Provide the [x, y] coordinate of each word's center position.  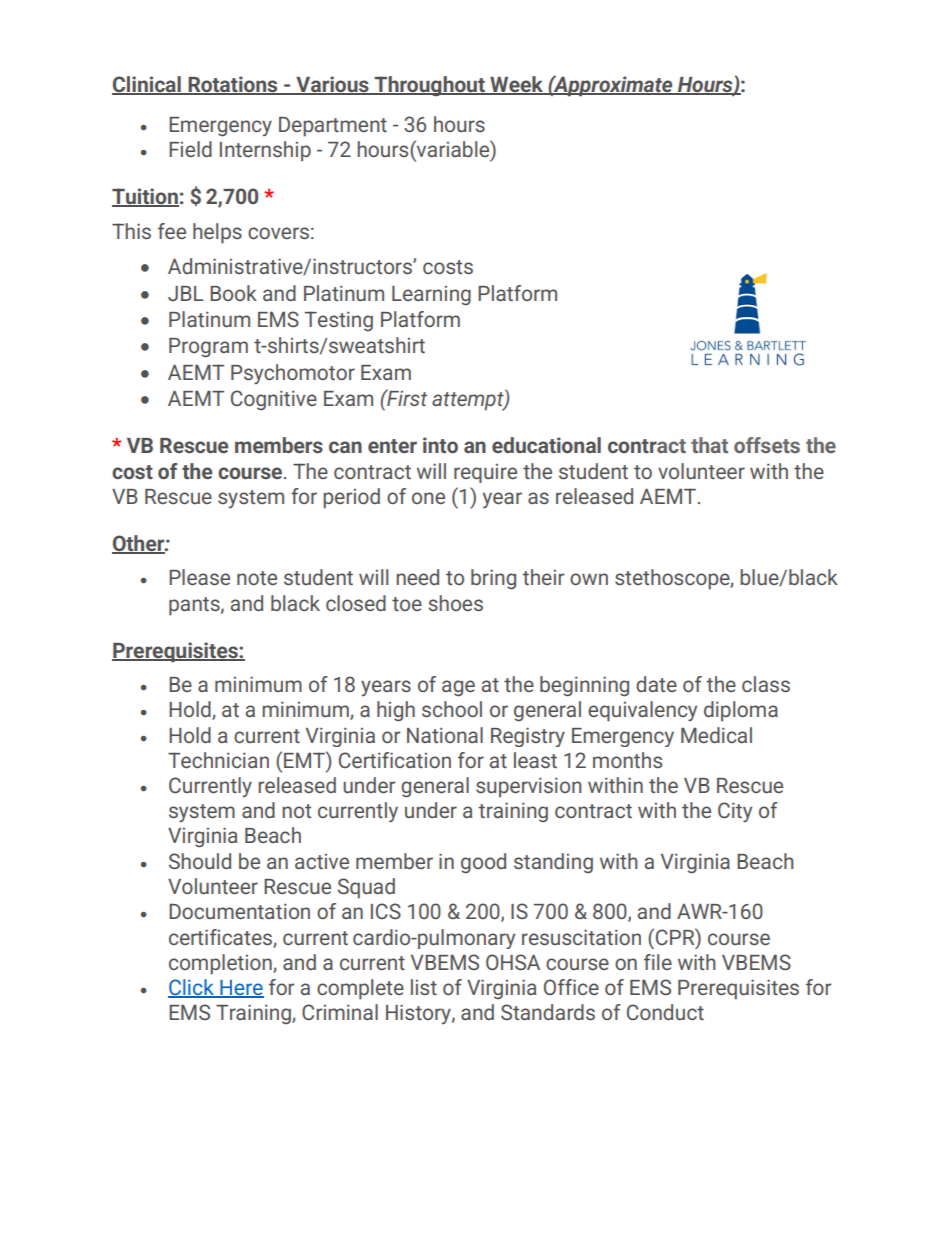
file [658, 962]
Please [199, 577]
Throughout [430, 86]
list [424, 987]
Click [192, 988]
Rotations [233, 85]
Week [516, 85]
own [589, 579]
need [417, 577]
